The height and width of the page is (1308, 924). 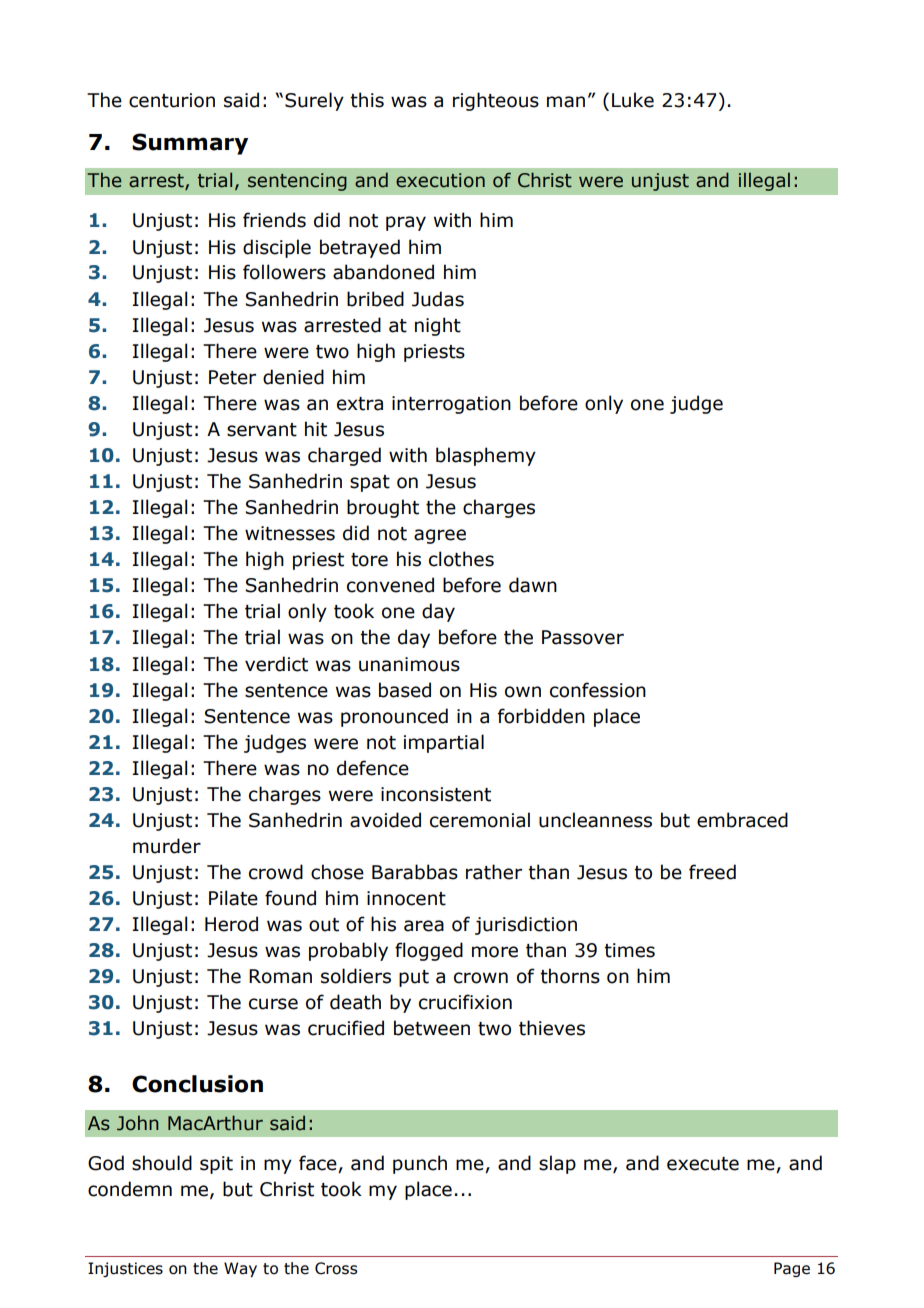 What do you see at coordinates (190, 144) in the page?
I see `Summary` at bounding box center [190, 144].
